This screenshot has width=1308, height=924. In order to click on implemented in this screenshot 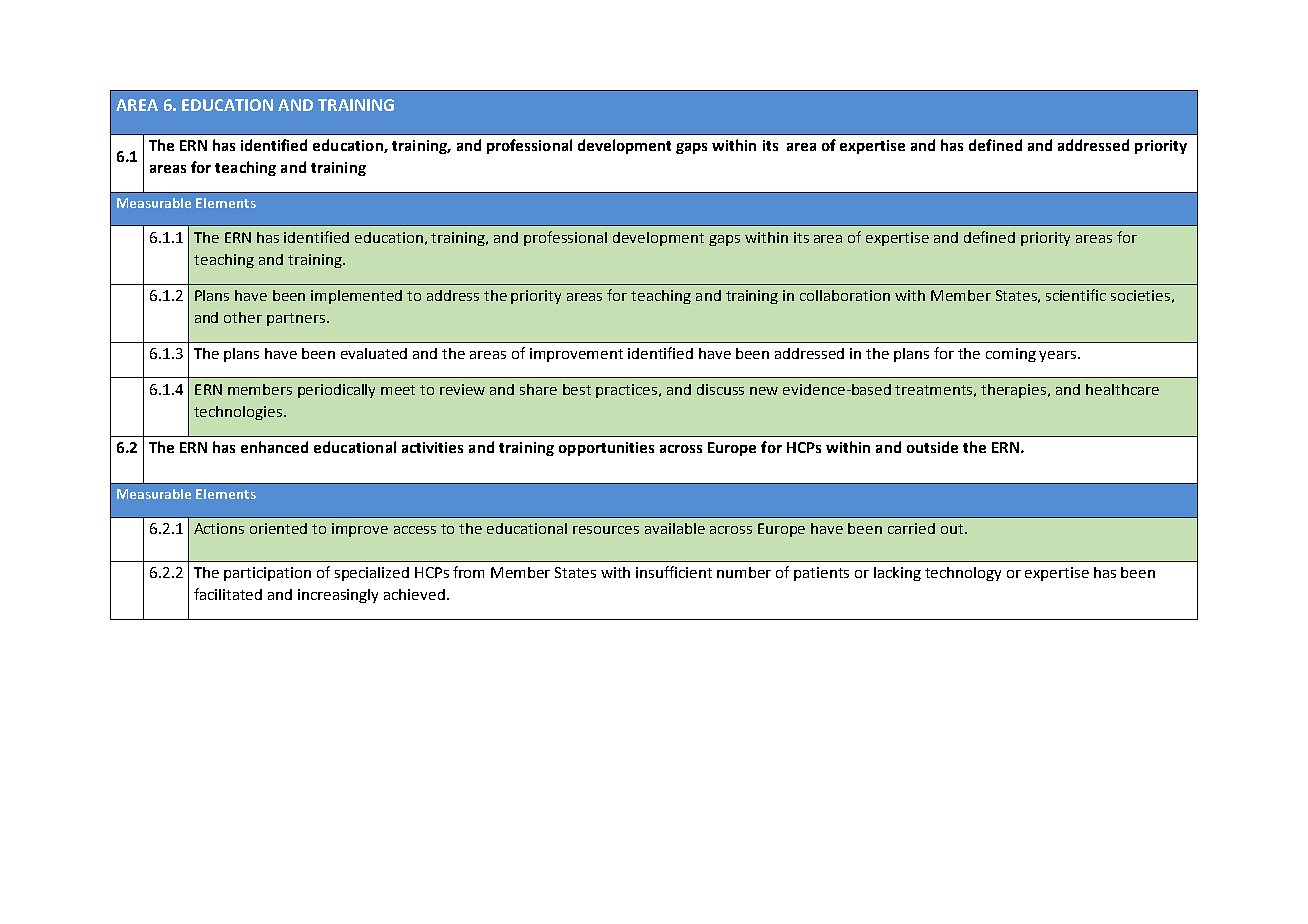, I will do `click(356, 297)`.
